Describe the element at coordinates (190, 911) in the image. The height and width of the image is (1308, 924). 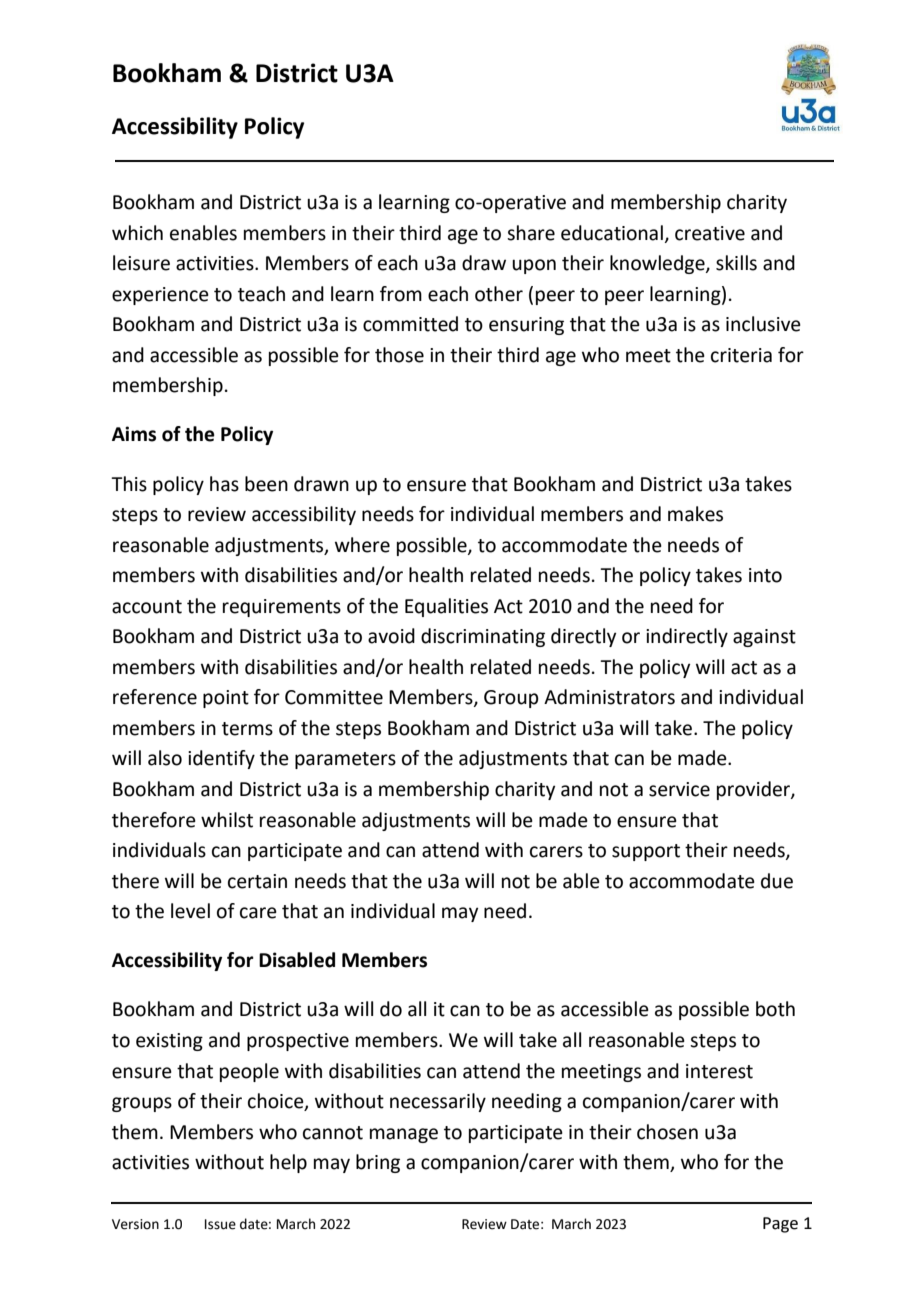
I see `level` at that location.
